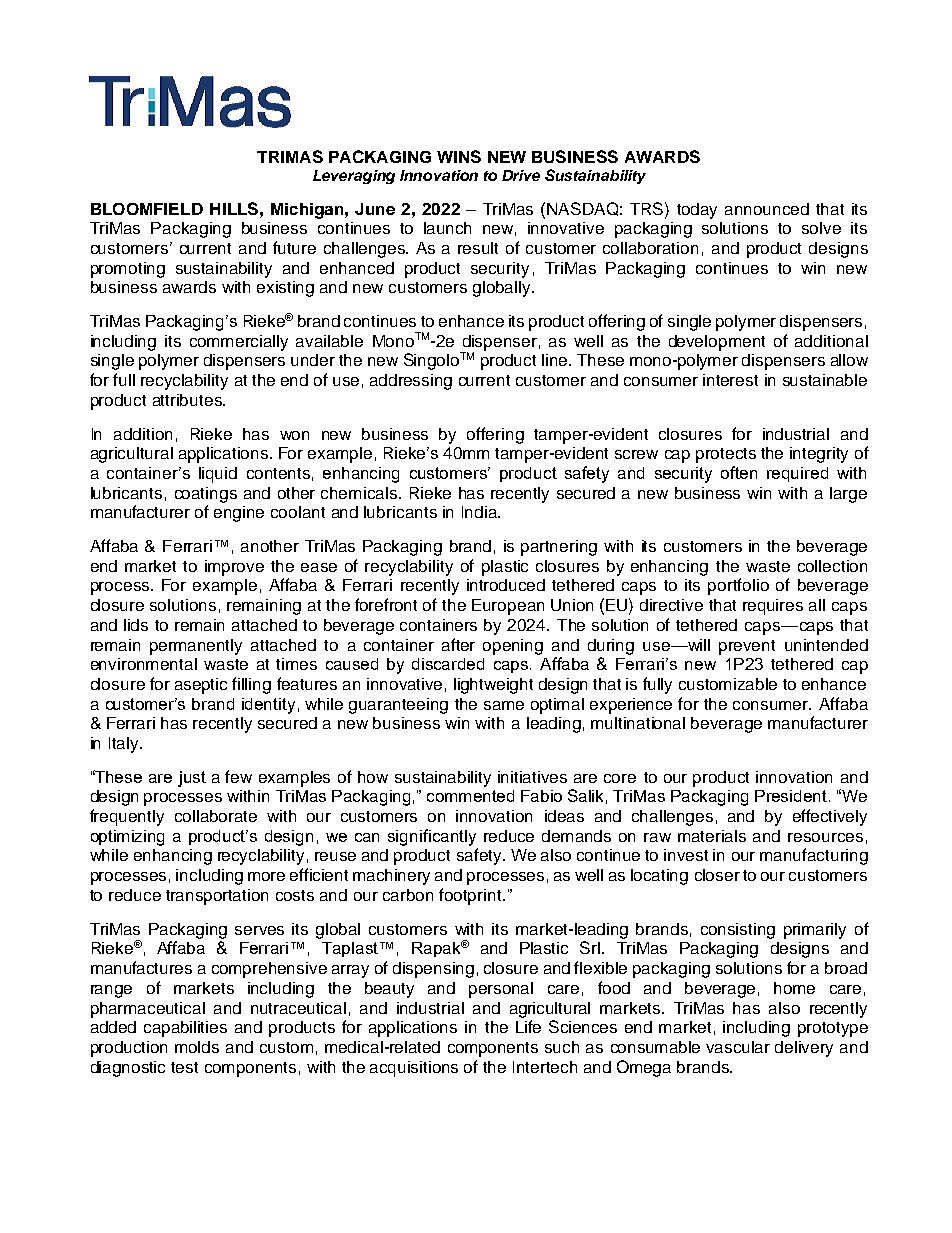  I want to click on collaborate, so click(216, 816).
